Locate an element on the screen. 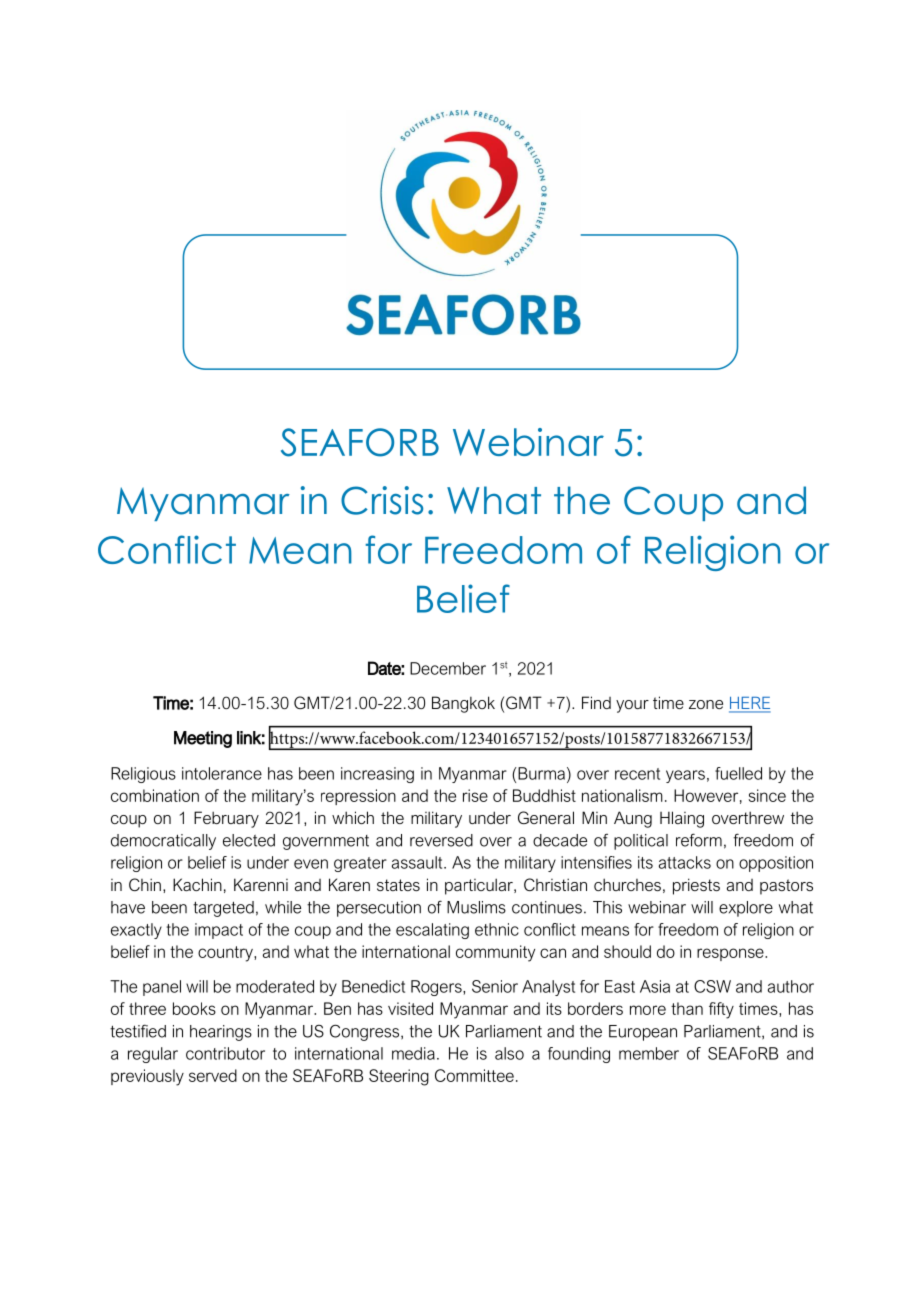 This screenshot has width=924, height=1308. Bangkok is located at coordinates (463, 704).
